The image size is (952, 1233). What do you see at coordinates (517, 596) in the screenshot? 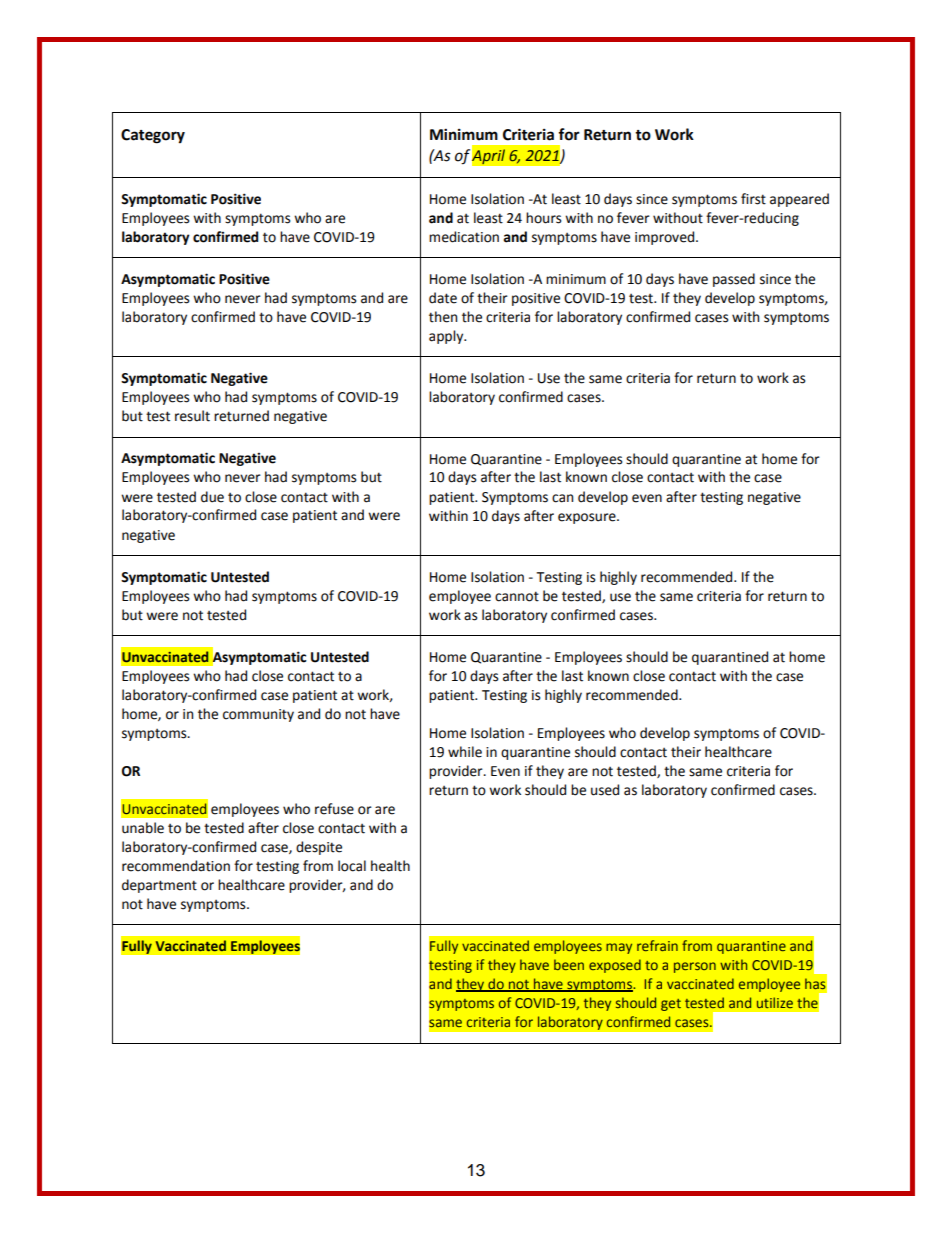
I see `cannot` at bounding box center [517, 596].
